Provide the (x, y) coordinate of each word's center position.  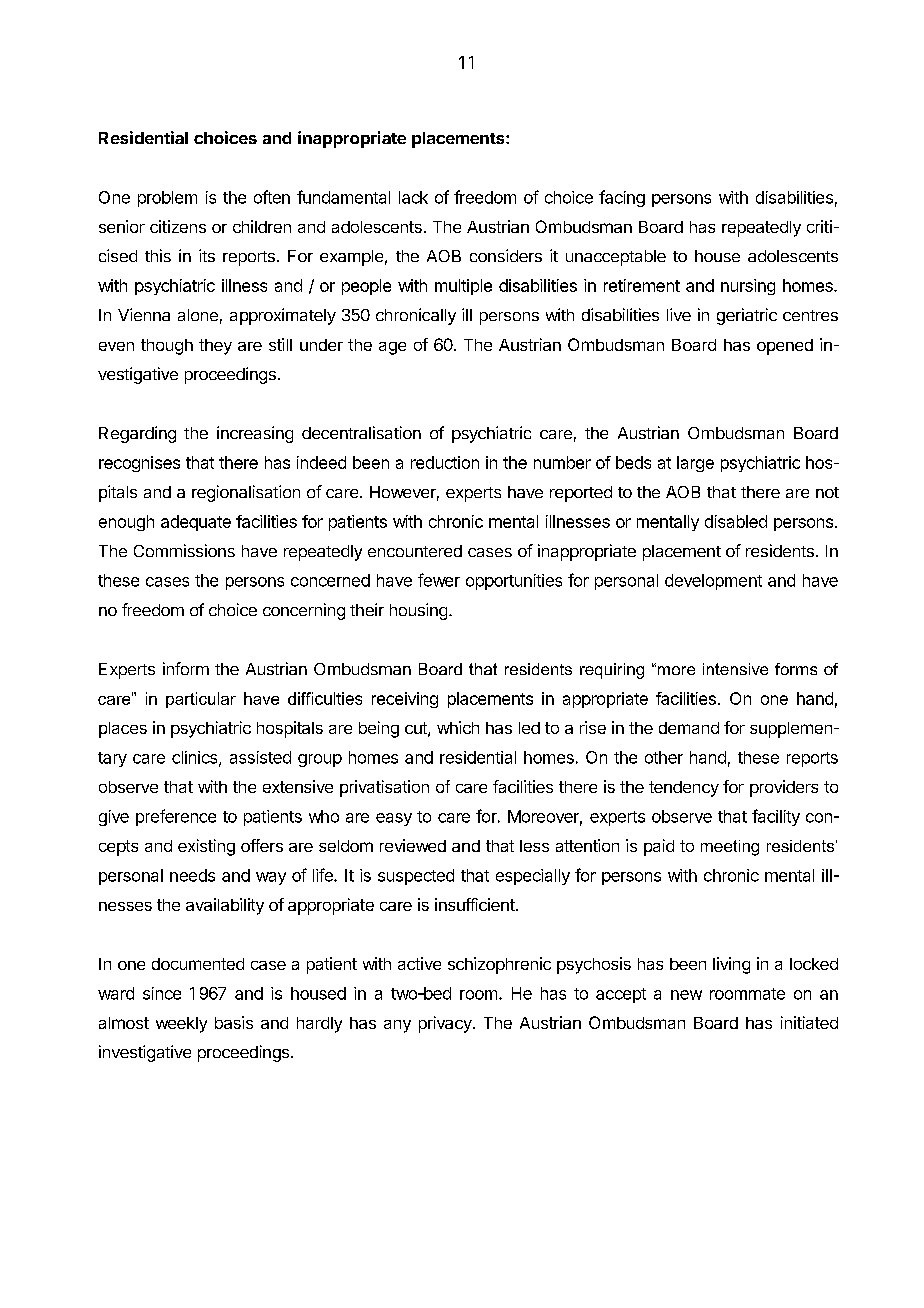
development (713, 582)
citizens (178, 226)
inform (186, 668)
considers (506, 255)
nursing (748, 287)
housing (418, 611)
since (162, 993)
